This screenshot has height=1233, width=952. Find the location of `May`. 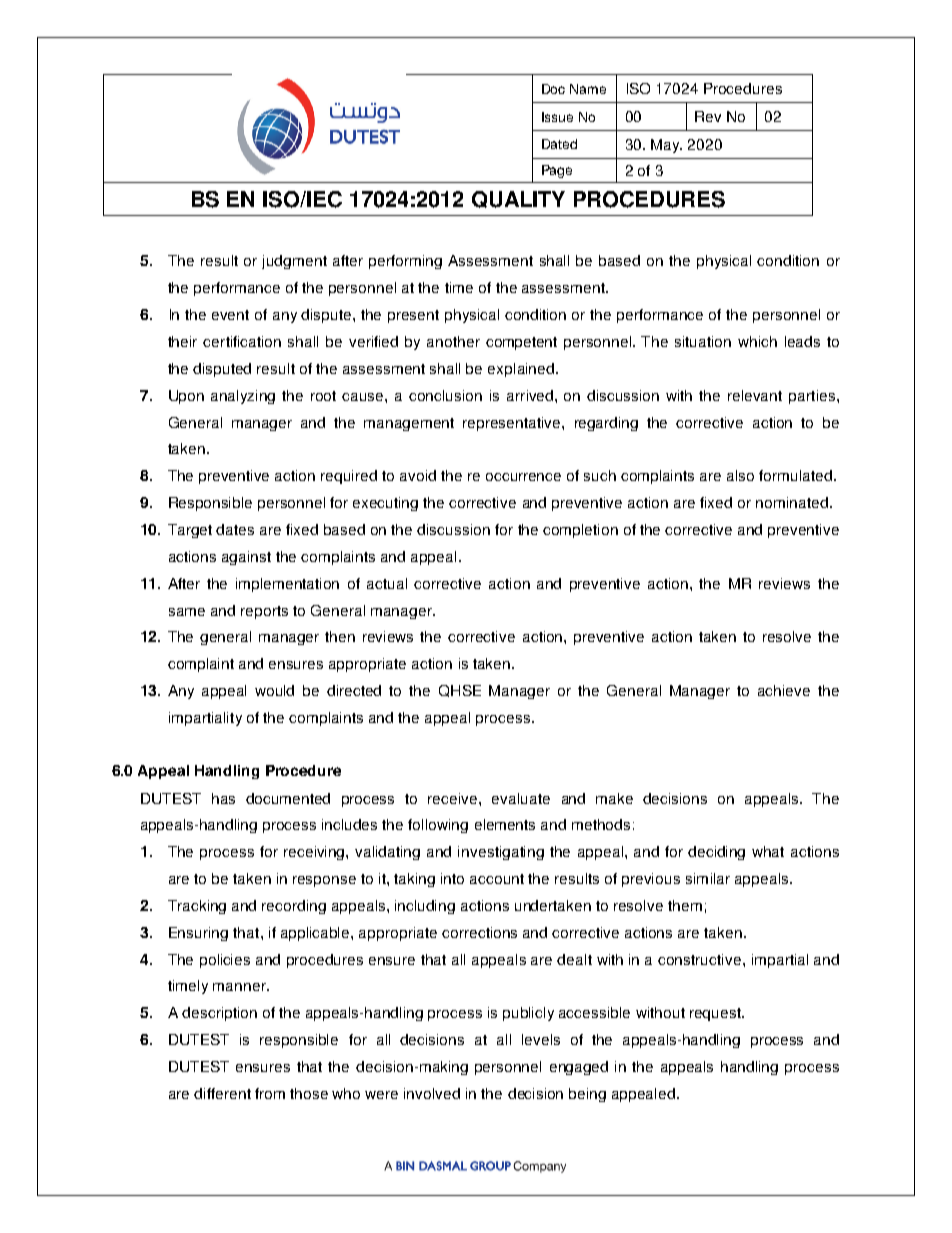

May is located at coordinates (666, 146).
